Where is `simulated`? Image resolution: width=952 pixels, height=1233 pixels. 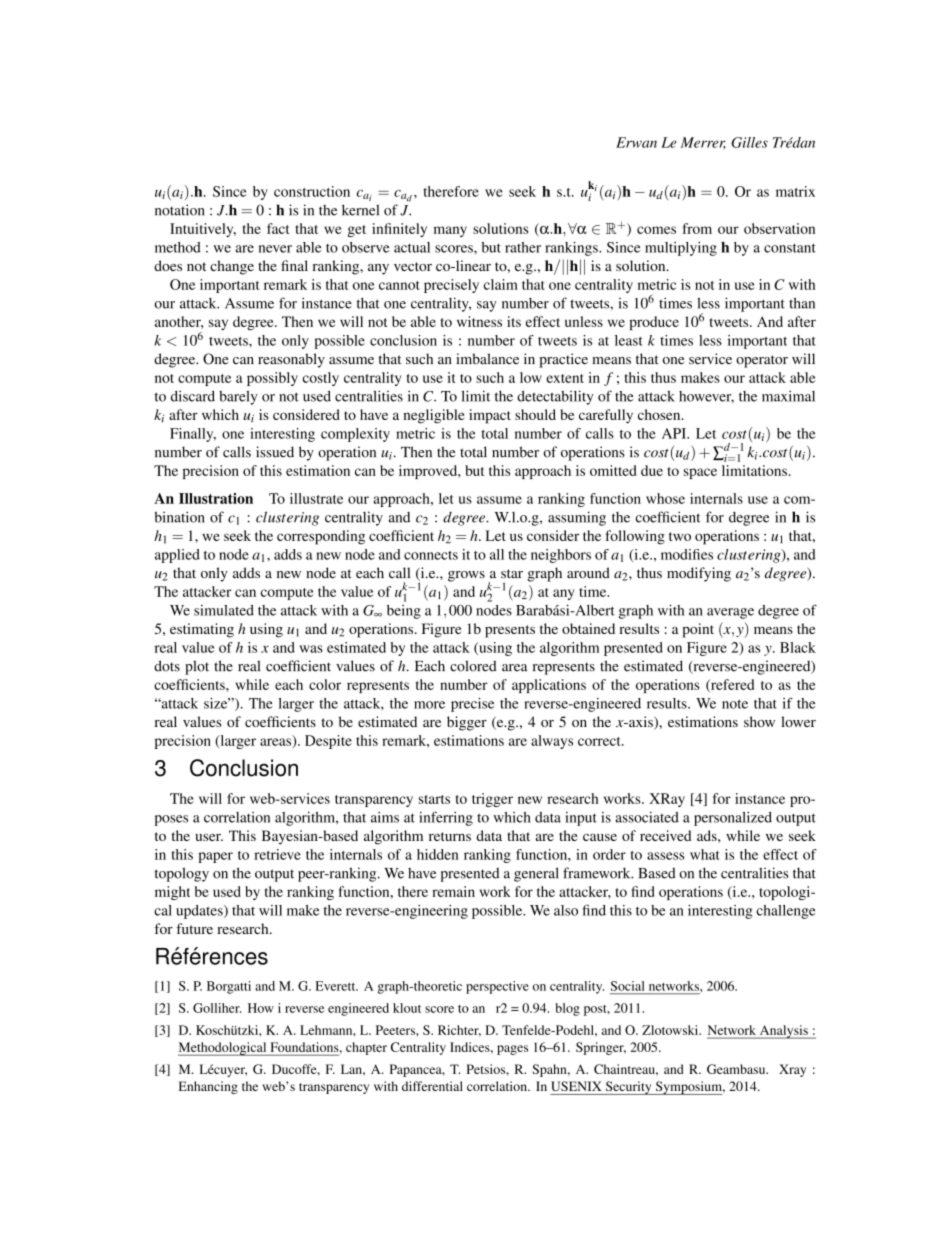 simulated is located at coordinates (224, 610).
